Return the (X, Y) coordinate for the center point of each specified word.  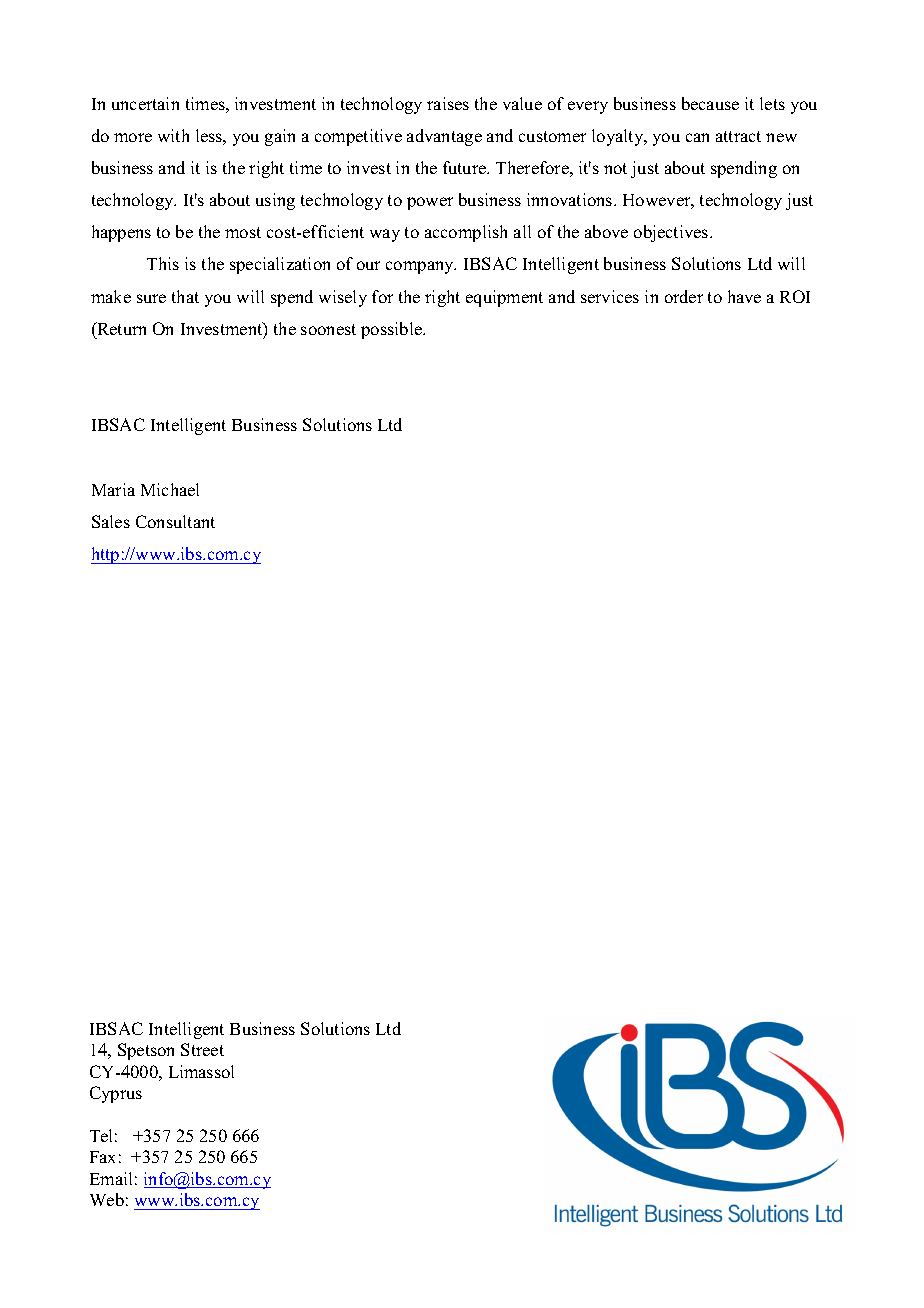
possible (393, 330)
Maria (113, 489)
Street (202, 1049)
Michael (170, 489)
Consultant (175, 521)
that (185, 296)
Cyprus (116, 1094)
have (744, 296)
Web (107, 1199)
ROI (795, 296)
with (173, 135)
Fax (102, 1157)
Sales (111, 521)
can (697, 137)
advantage (444, 137)
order (684, 296)
